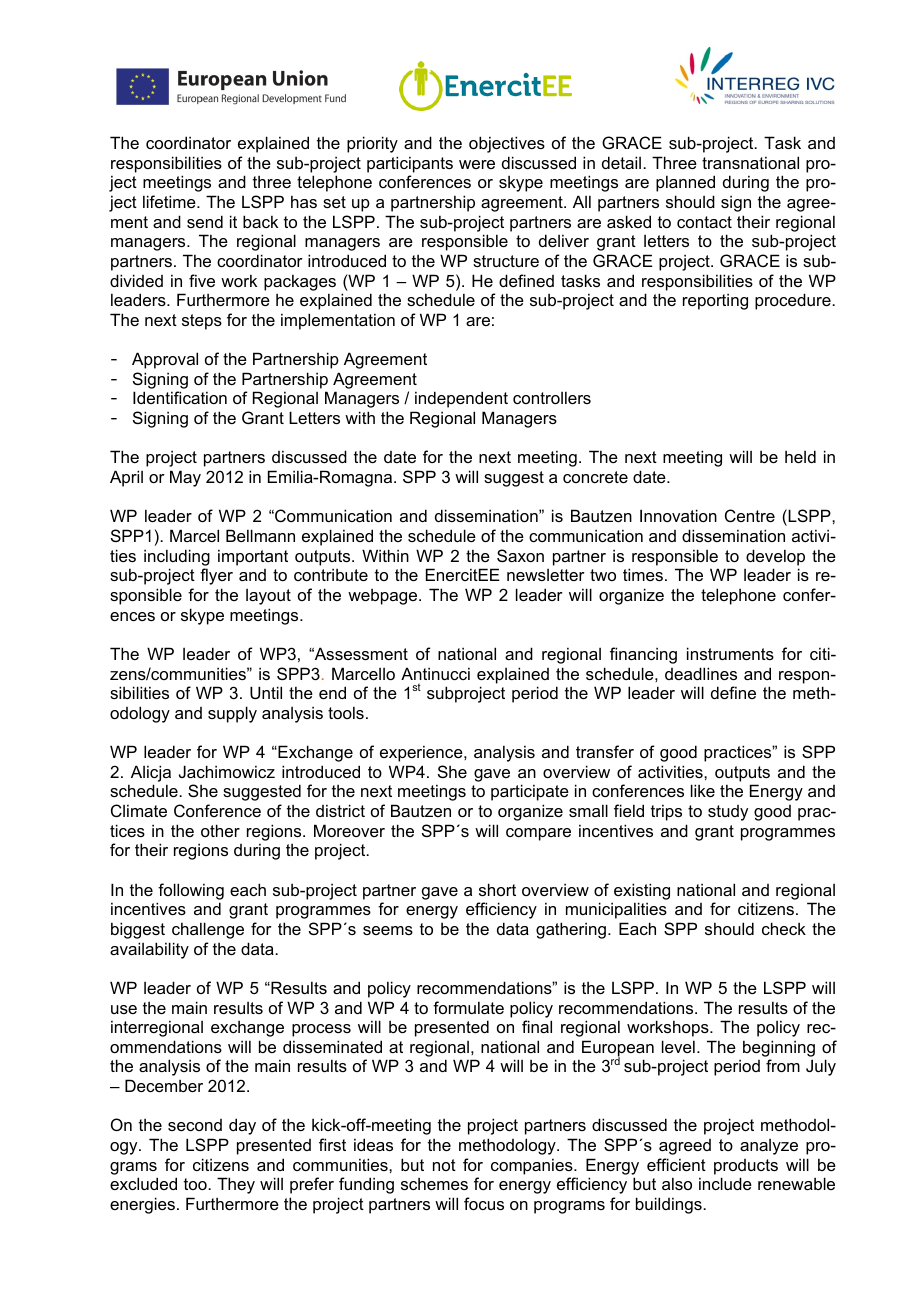  What do you see at coordinates (205, 221) in the page?
I see `send` at bounding box center [205, 221].
